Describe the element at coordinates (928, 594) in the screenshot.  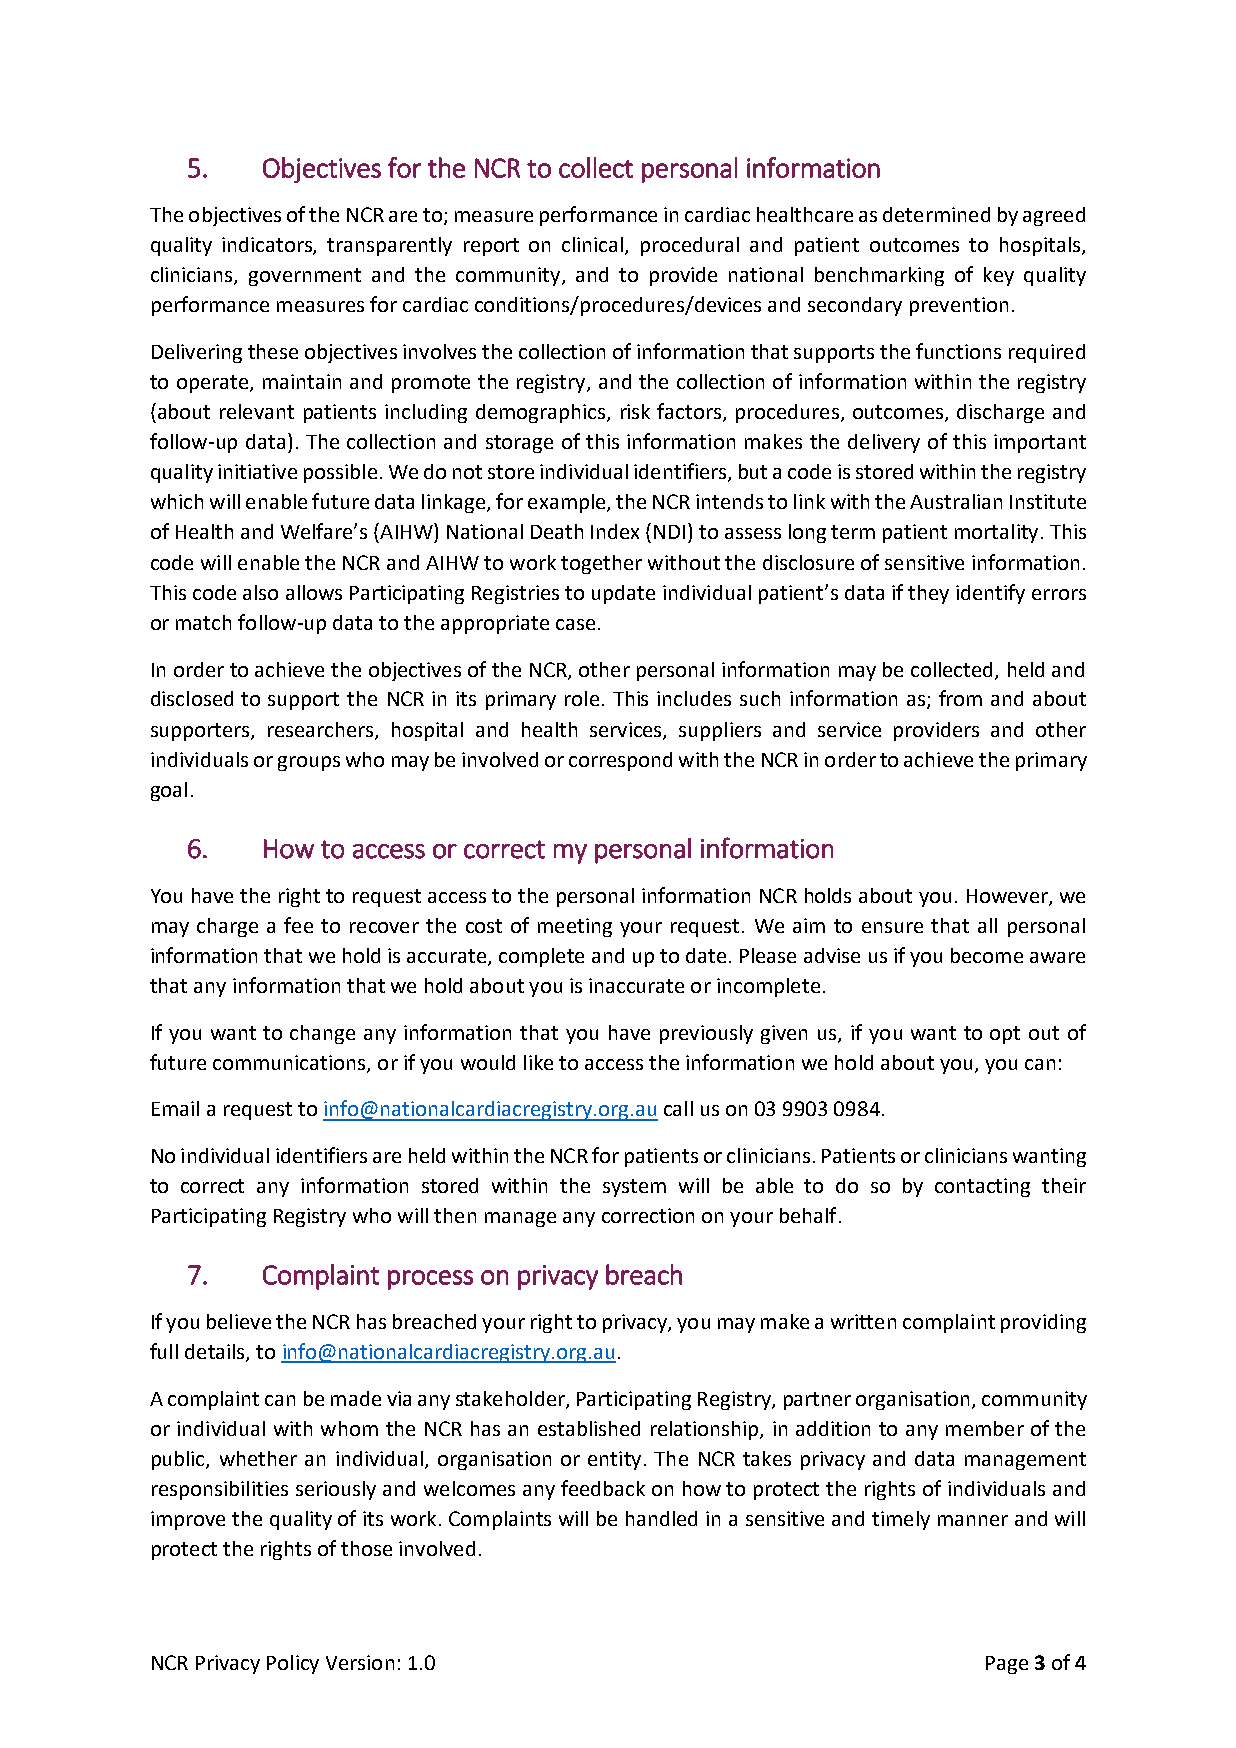
I see `they` at that location.
